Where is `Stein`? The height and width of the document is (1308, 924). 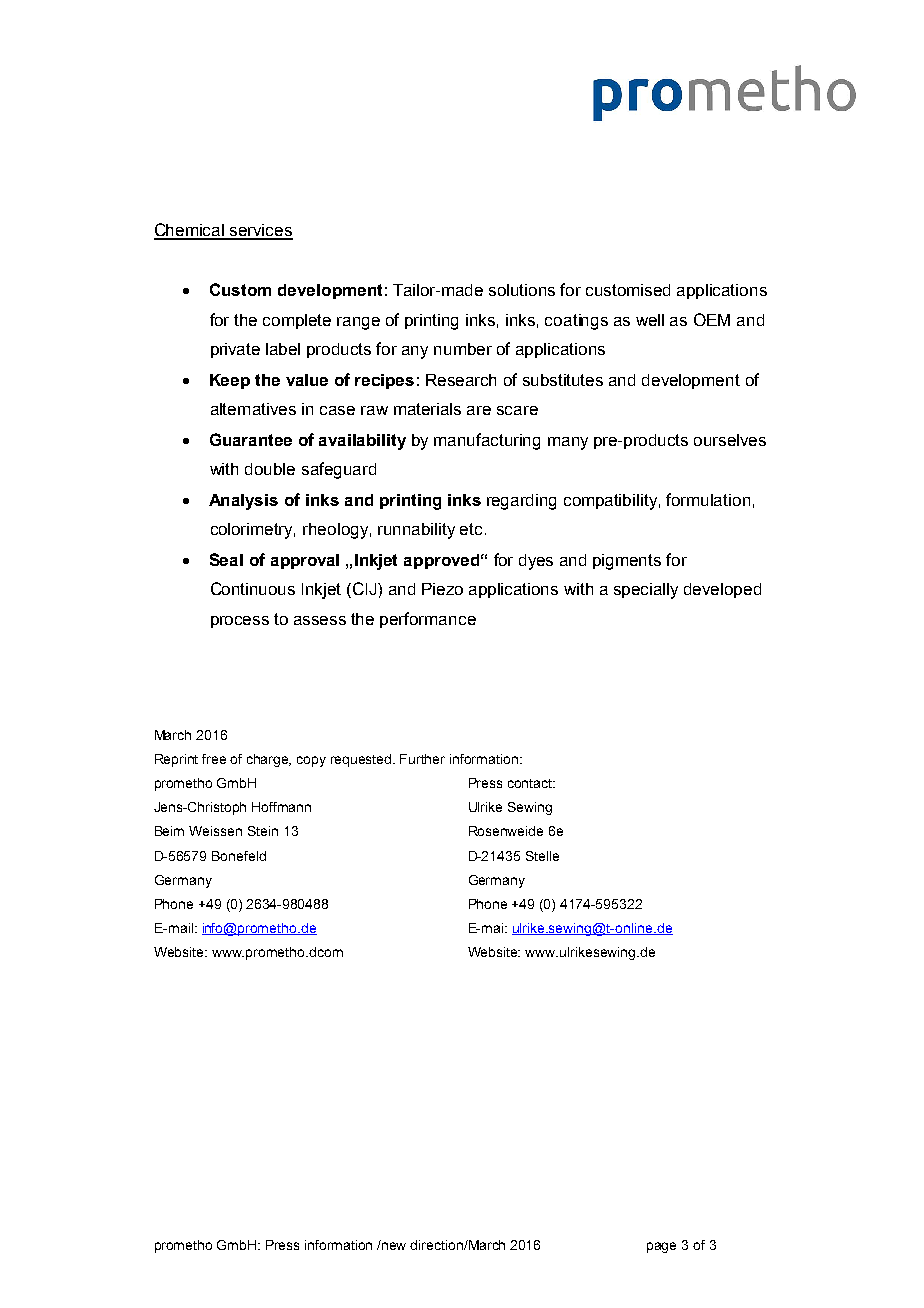
Stein is located at coordinates (263, 831).
